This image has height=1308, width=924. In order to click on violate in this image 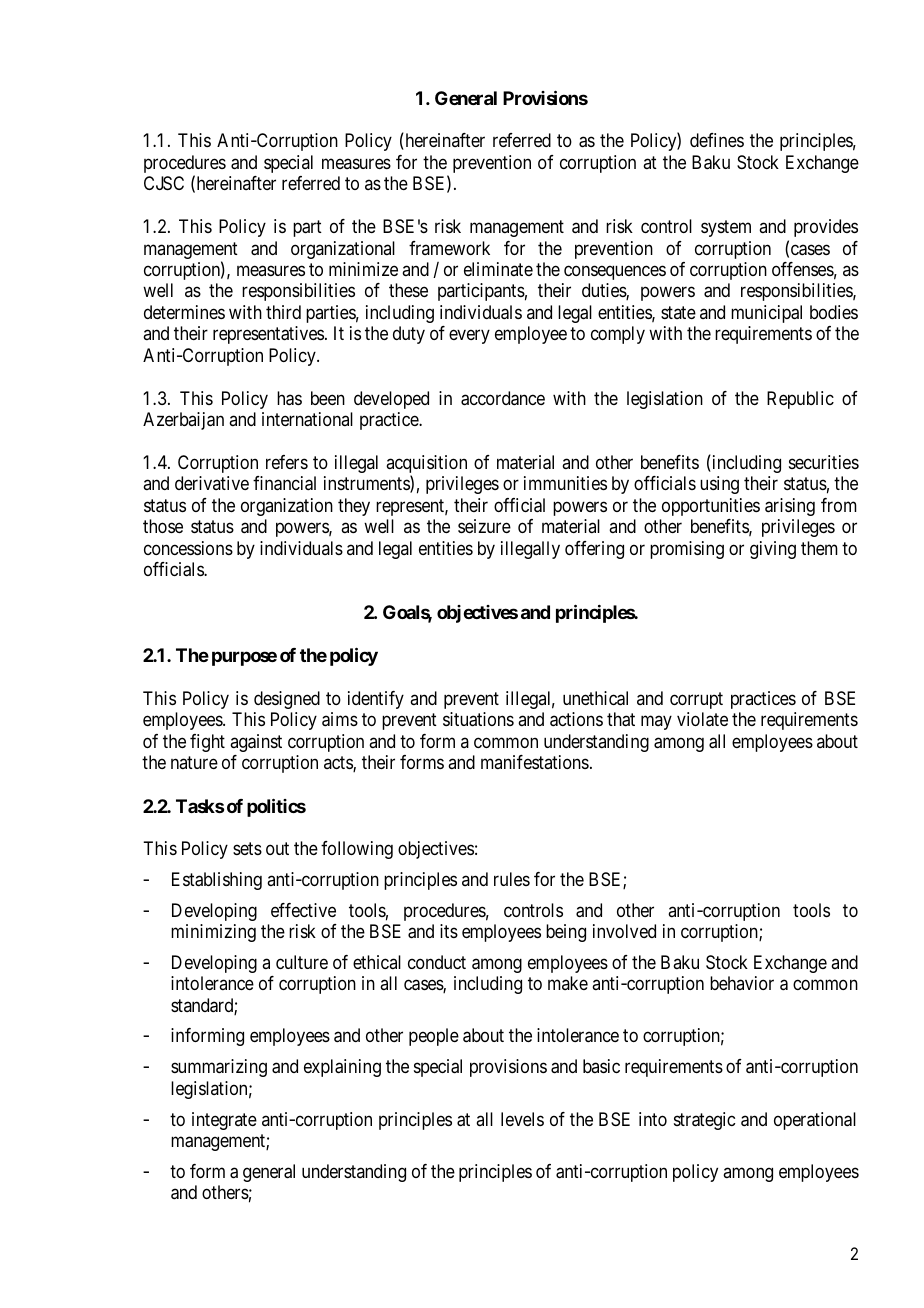, I will do `click(702, 719)`.
